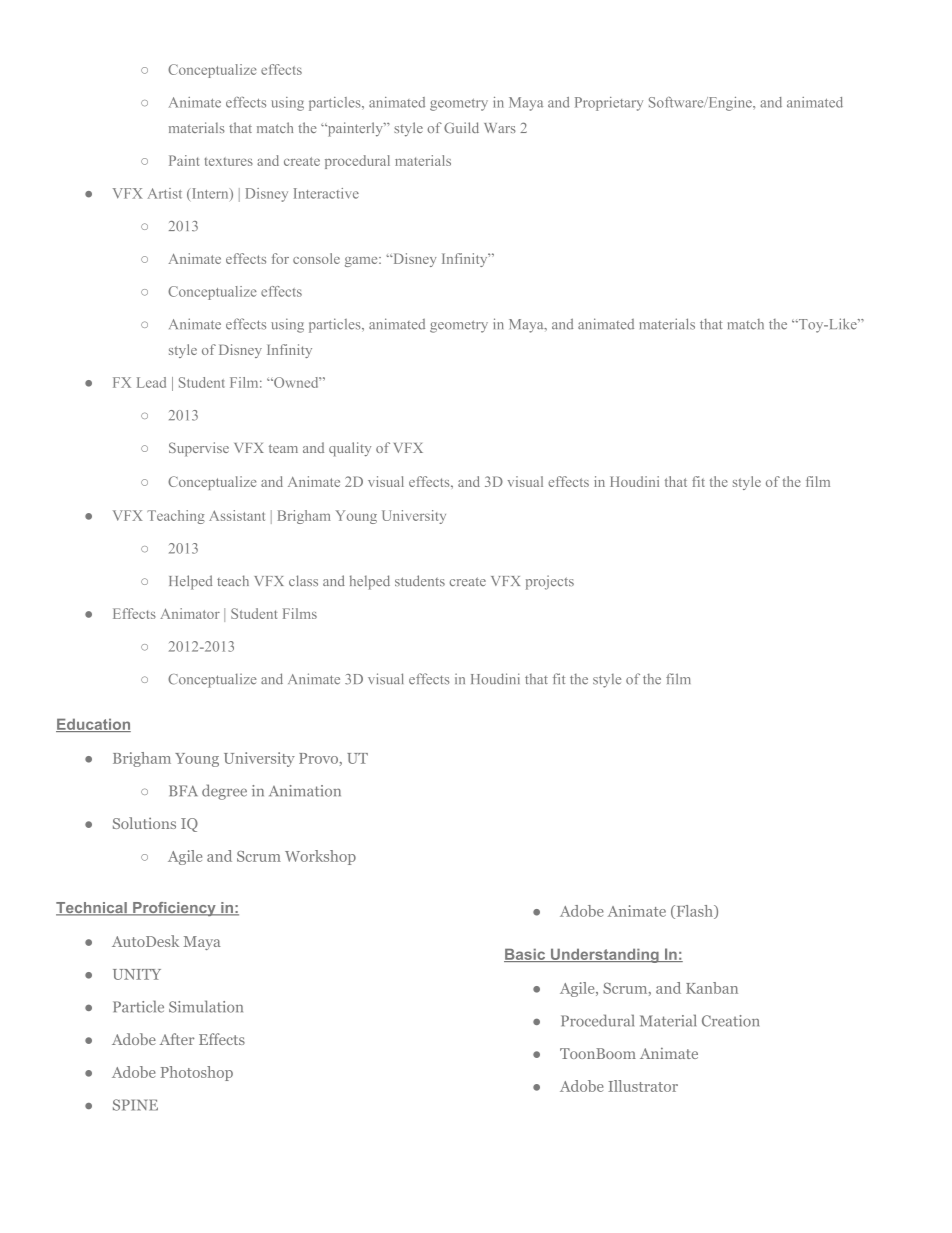 This document has height=1233, width=952. What do you see at coordinates (609, 104) in the document?
I see `Proprietary` at bounding box center [609, 104].
